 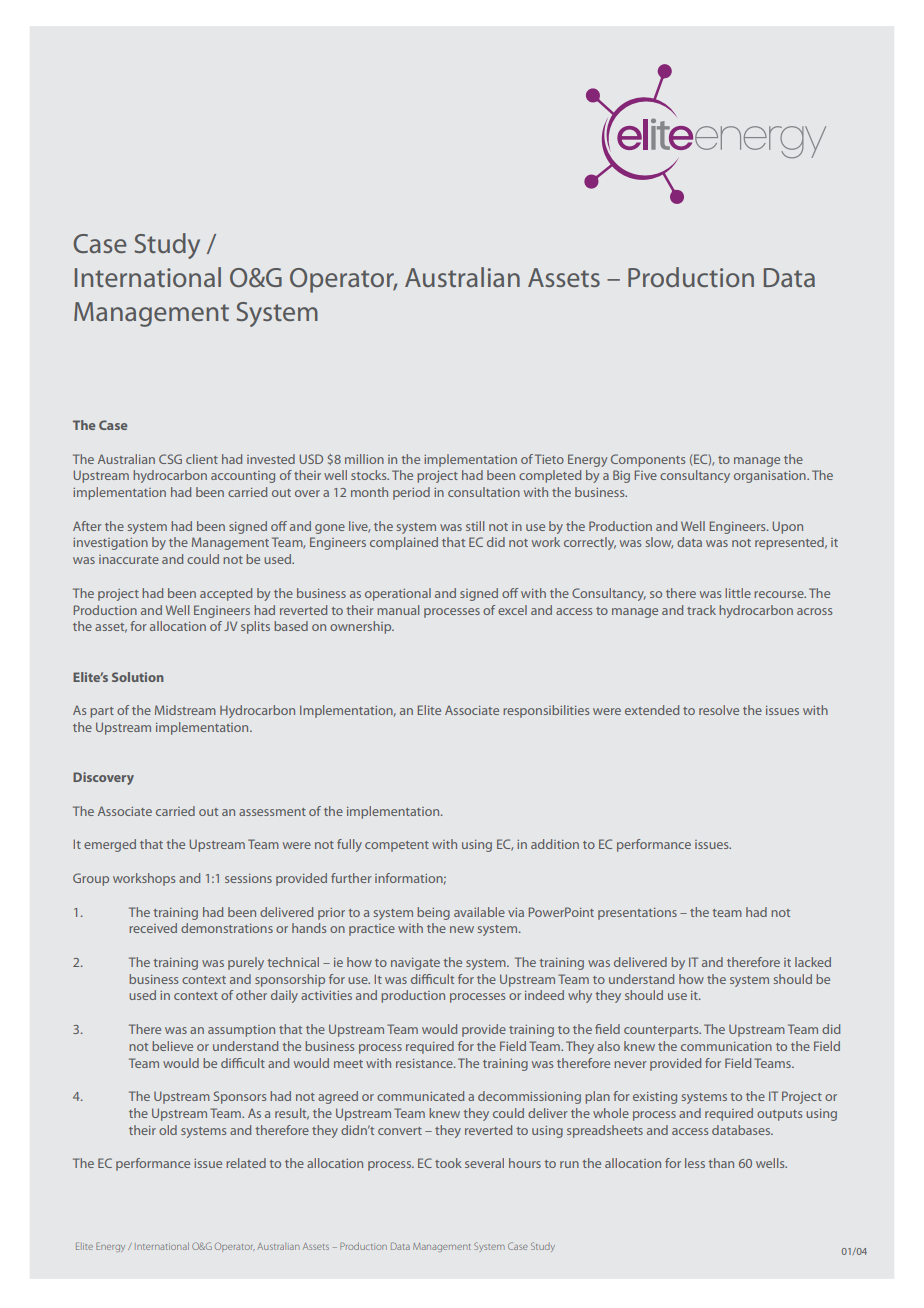 What do you see at coordinates (448, 1163) in the screenshot?
I see `took` at bounding box center [448, 1163].
